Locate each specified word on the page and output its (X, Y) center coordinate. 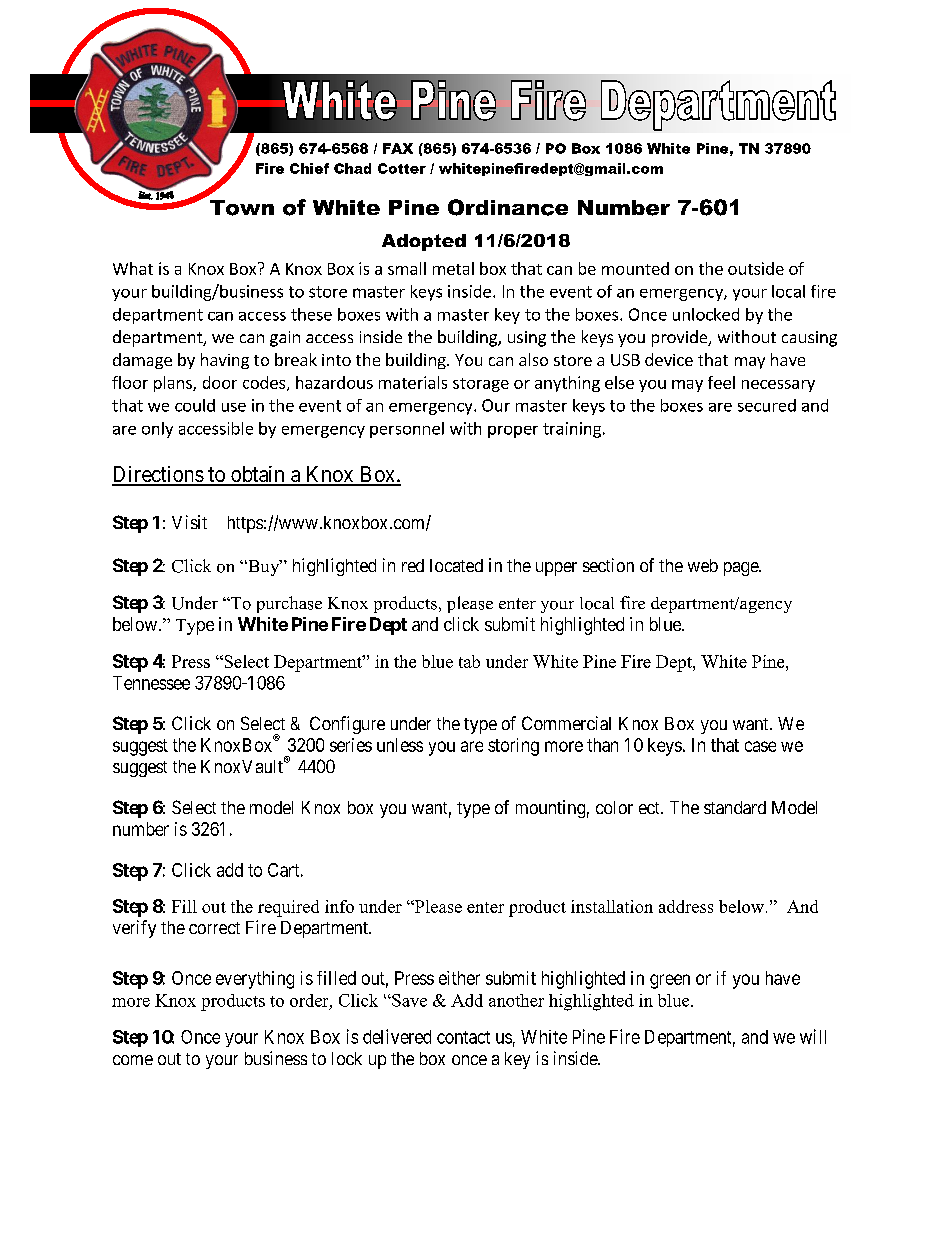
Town (242, 208)
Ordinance (508, 207)
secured (767, 405)
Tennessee (151, 683)
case (760, 746)
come (133, 1060)
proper (513, 432)
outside (756, 268)
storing (513, 747)
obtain (258, 475)
